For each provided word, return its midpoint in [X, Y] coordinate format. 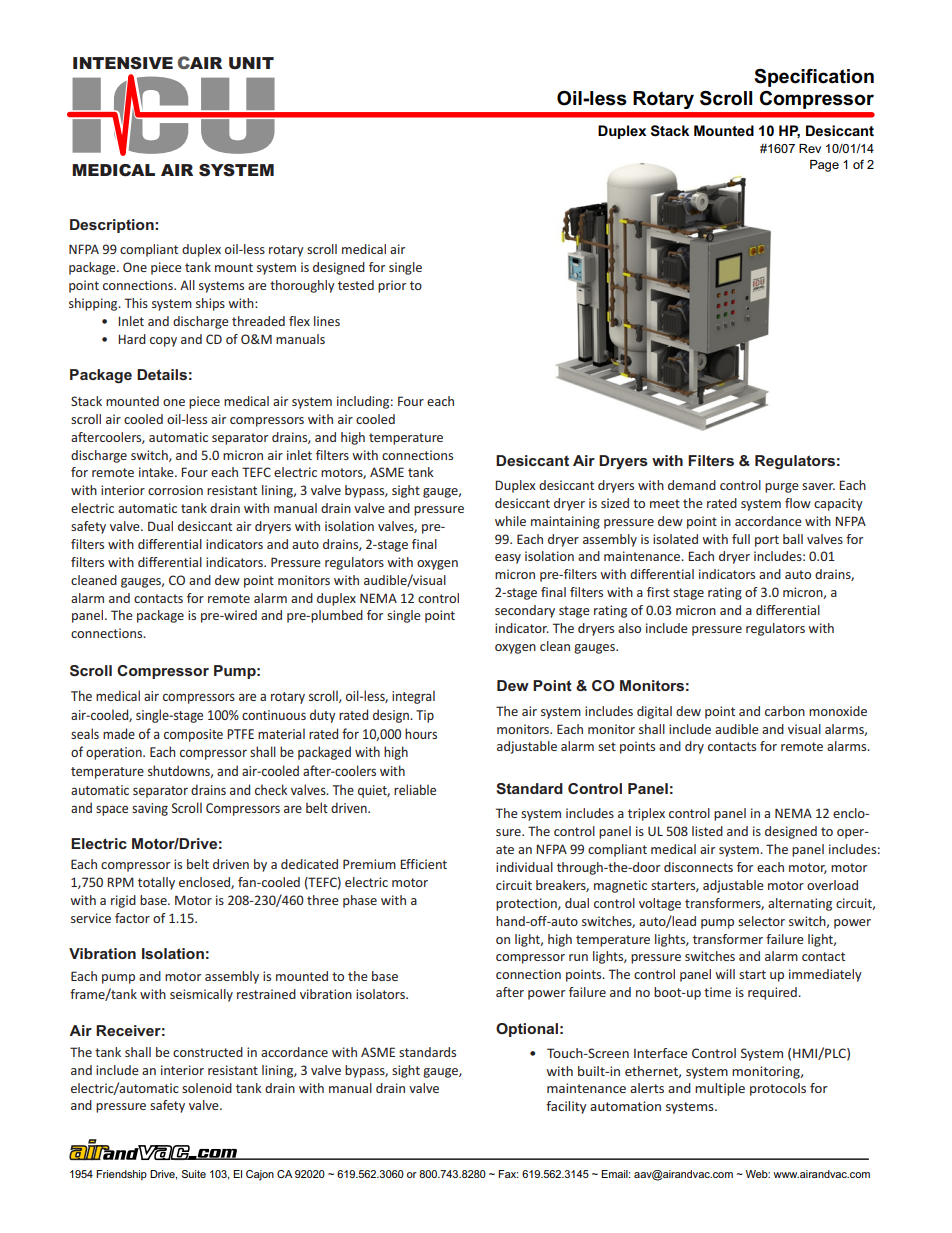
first [658, 592]
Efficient [423, 864]
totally [156, 883]
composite [193, 735]
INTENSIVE [123, 63]
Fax [508, 1174]
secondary [525, 611]
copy [163, 342]
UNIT [251, 63]
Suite [194, 1174]
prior [392, 286]
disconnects [698, 867]
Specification [814, 78]
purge [782, 488]
